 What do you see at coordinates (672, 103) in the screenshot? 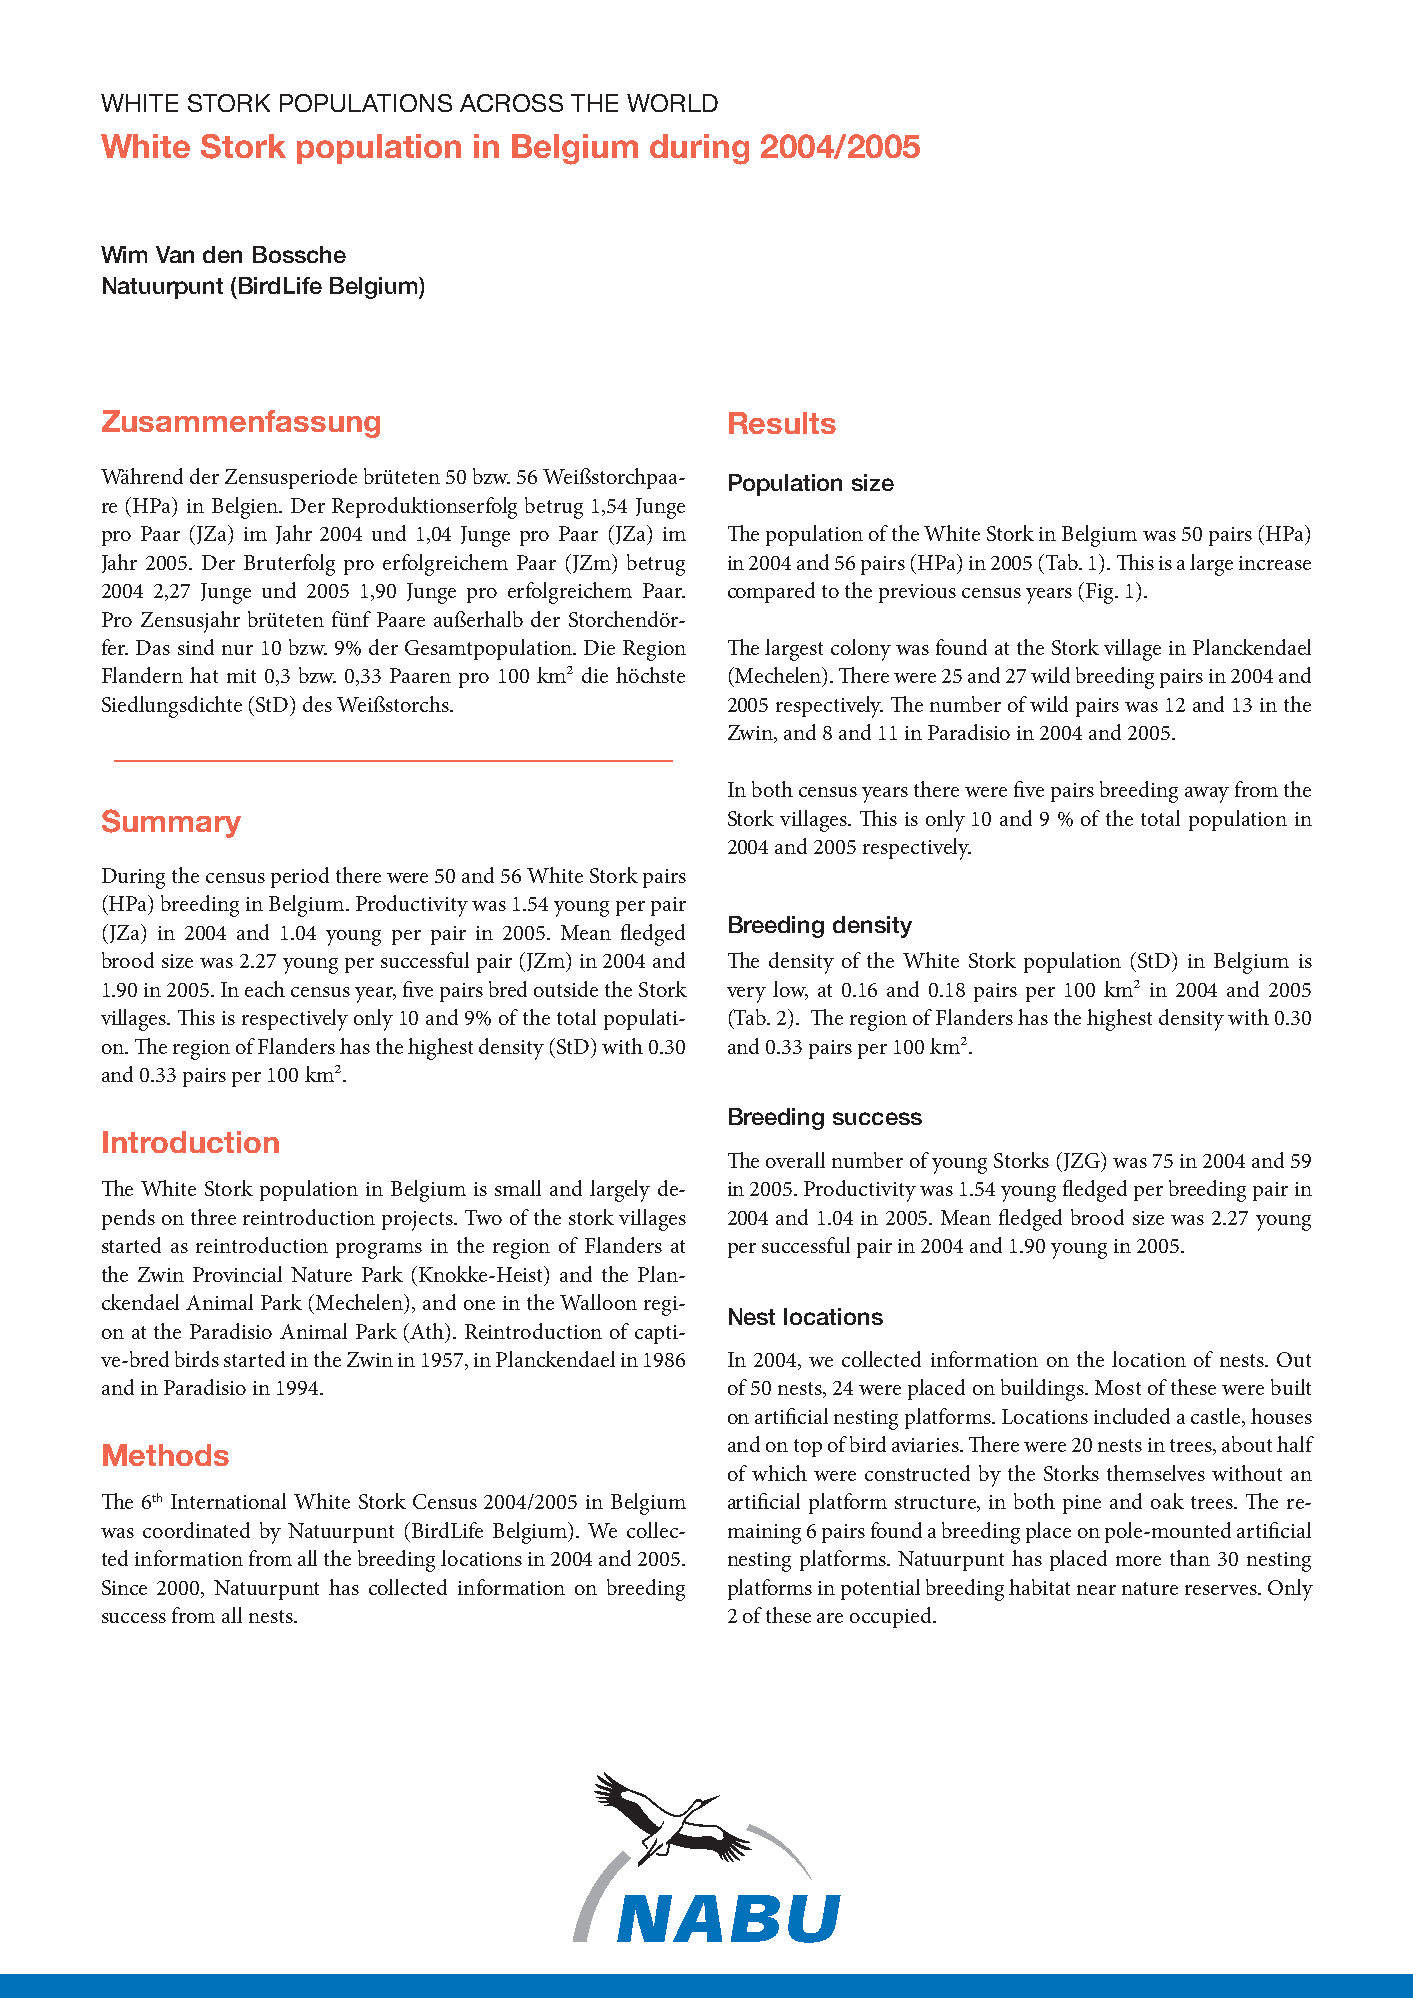
I see `WORLD` at bounding box center [672, 103].
